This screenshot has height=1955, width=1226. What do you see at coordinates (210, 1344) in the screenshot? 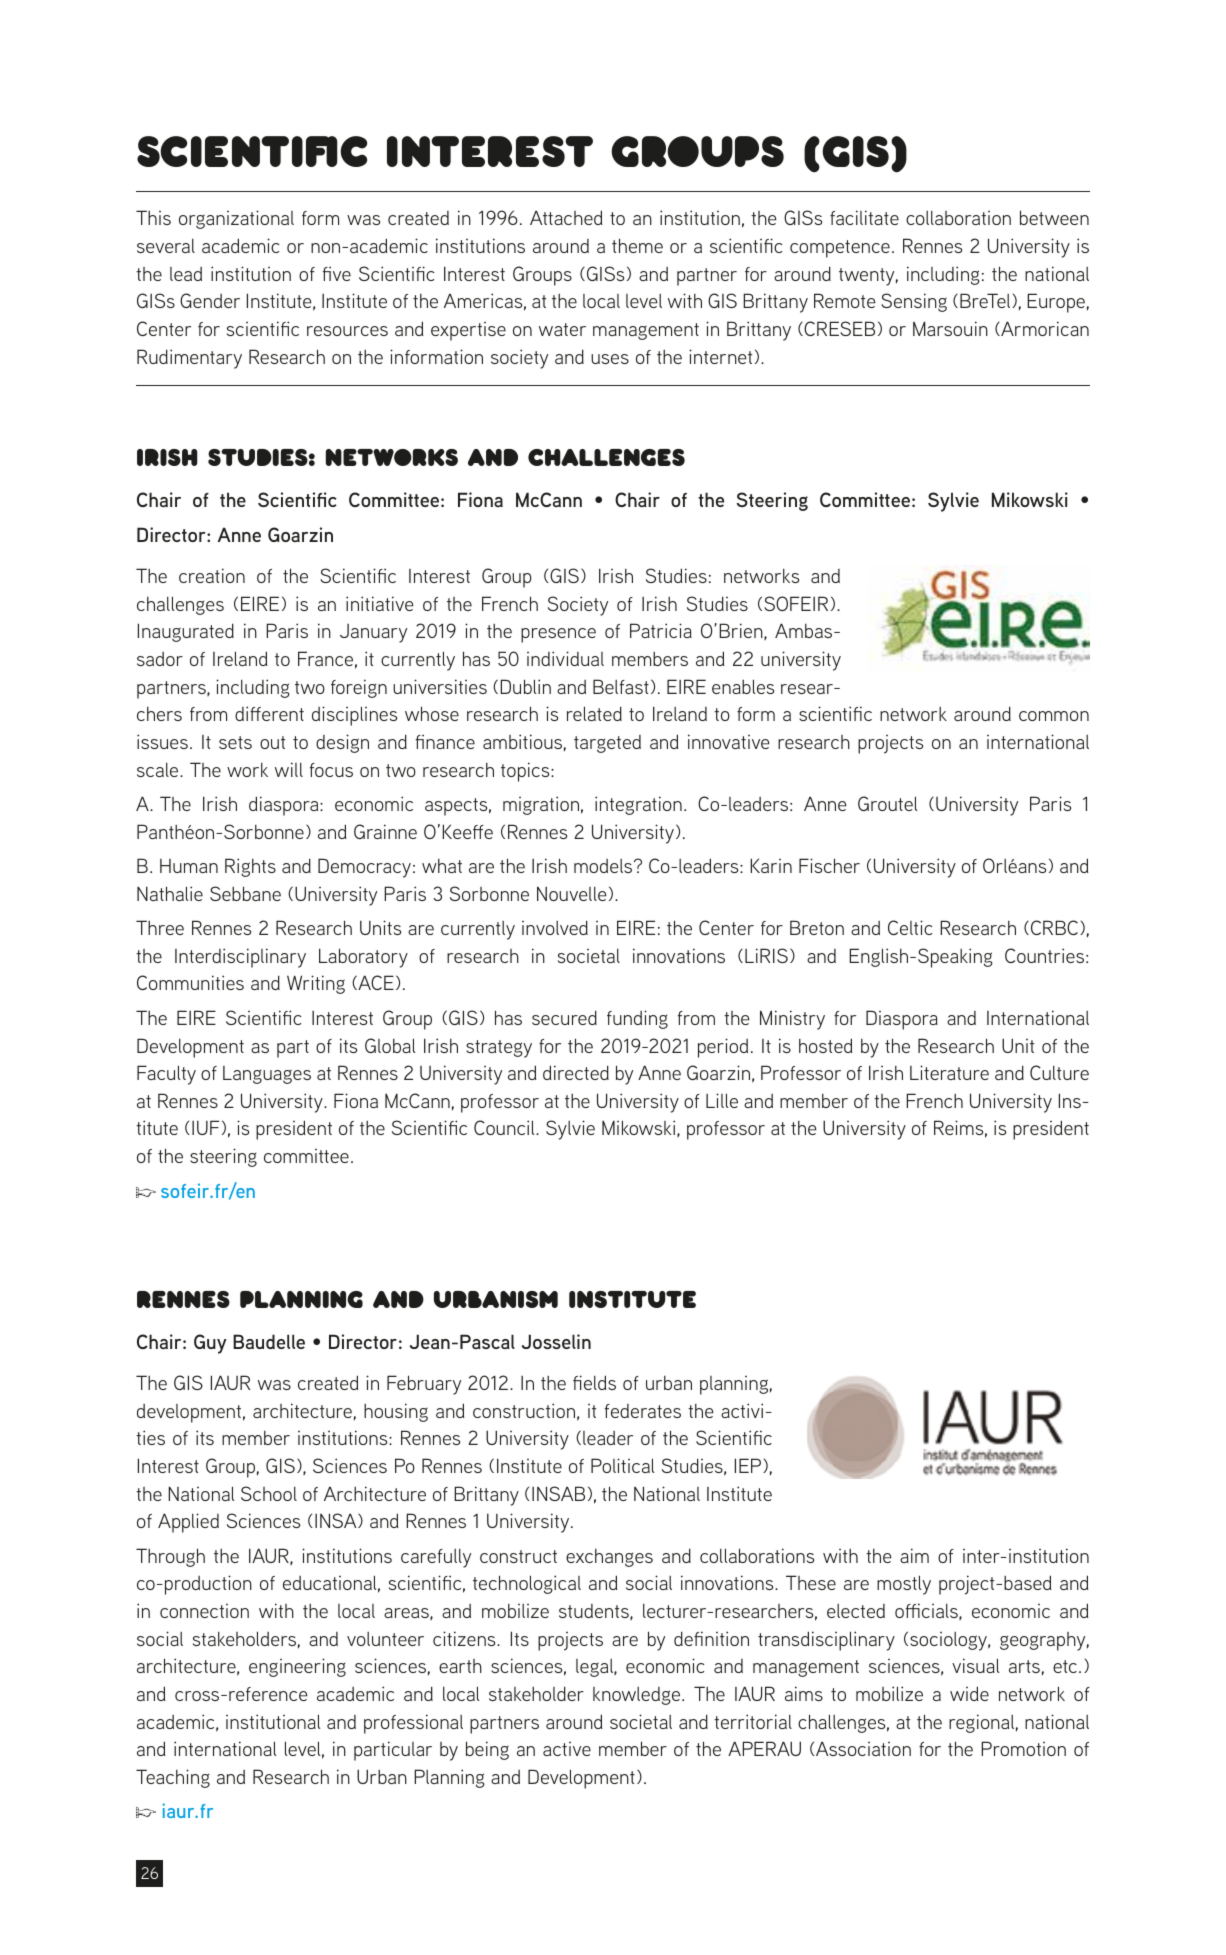
I see `Guy` at bounding box center [210, 1344].
